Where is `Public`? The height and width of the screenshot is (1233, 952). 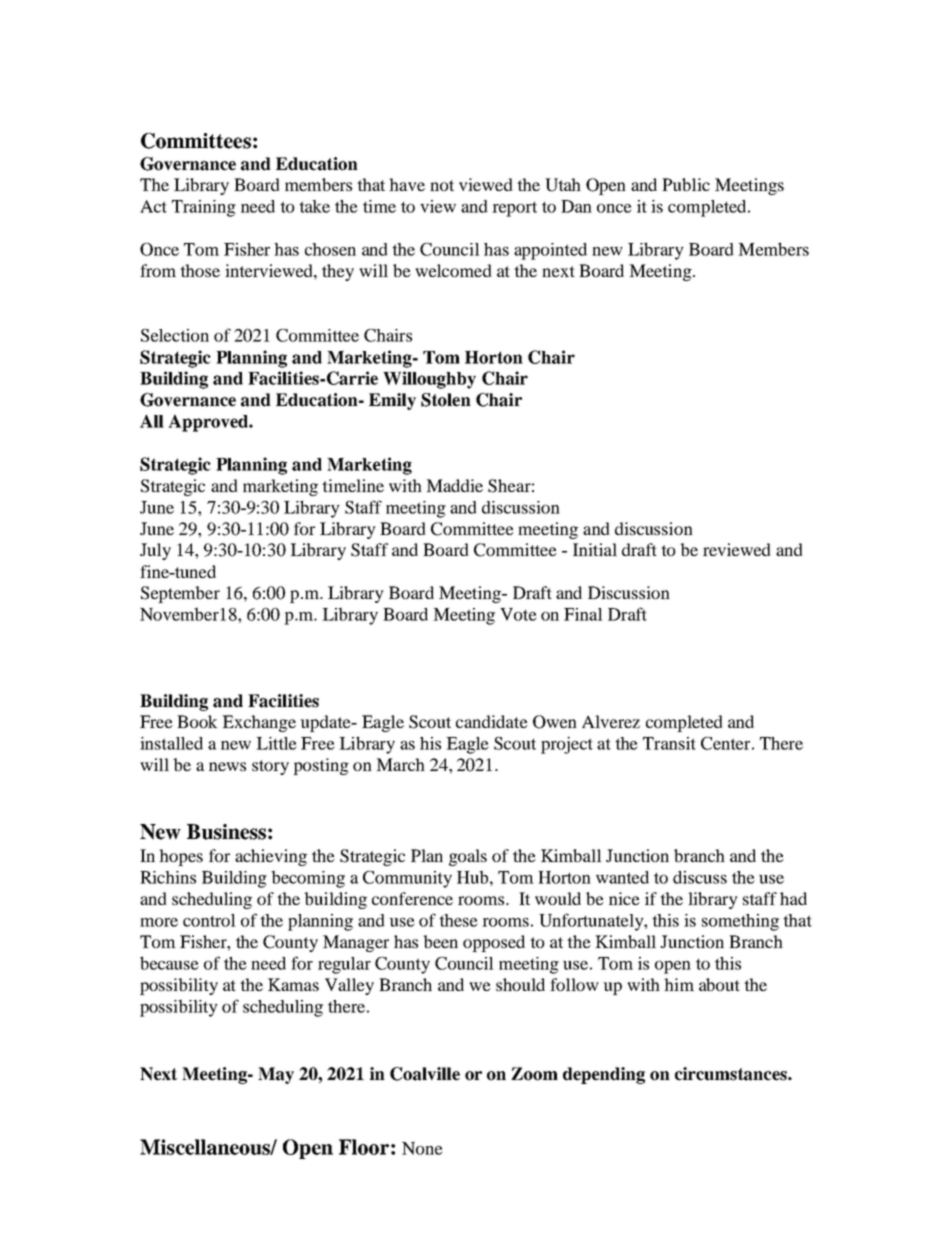
Public is located at coordinates (686, 184).
